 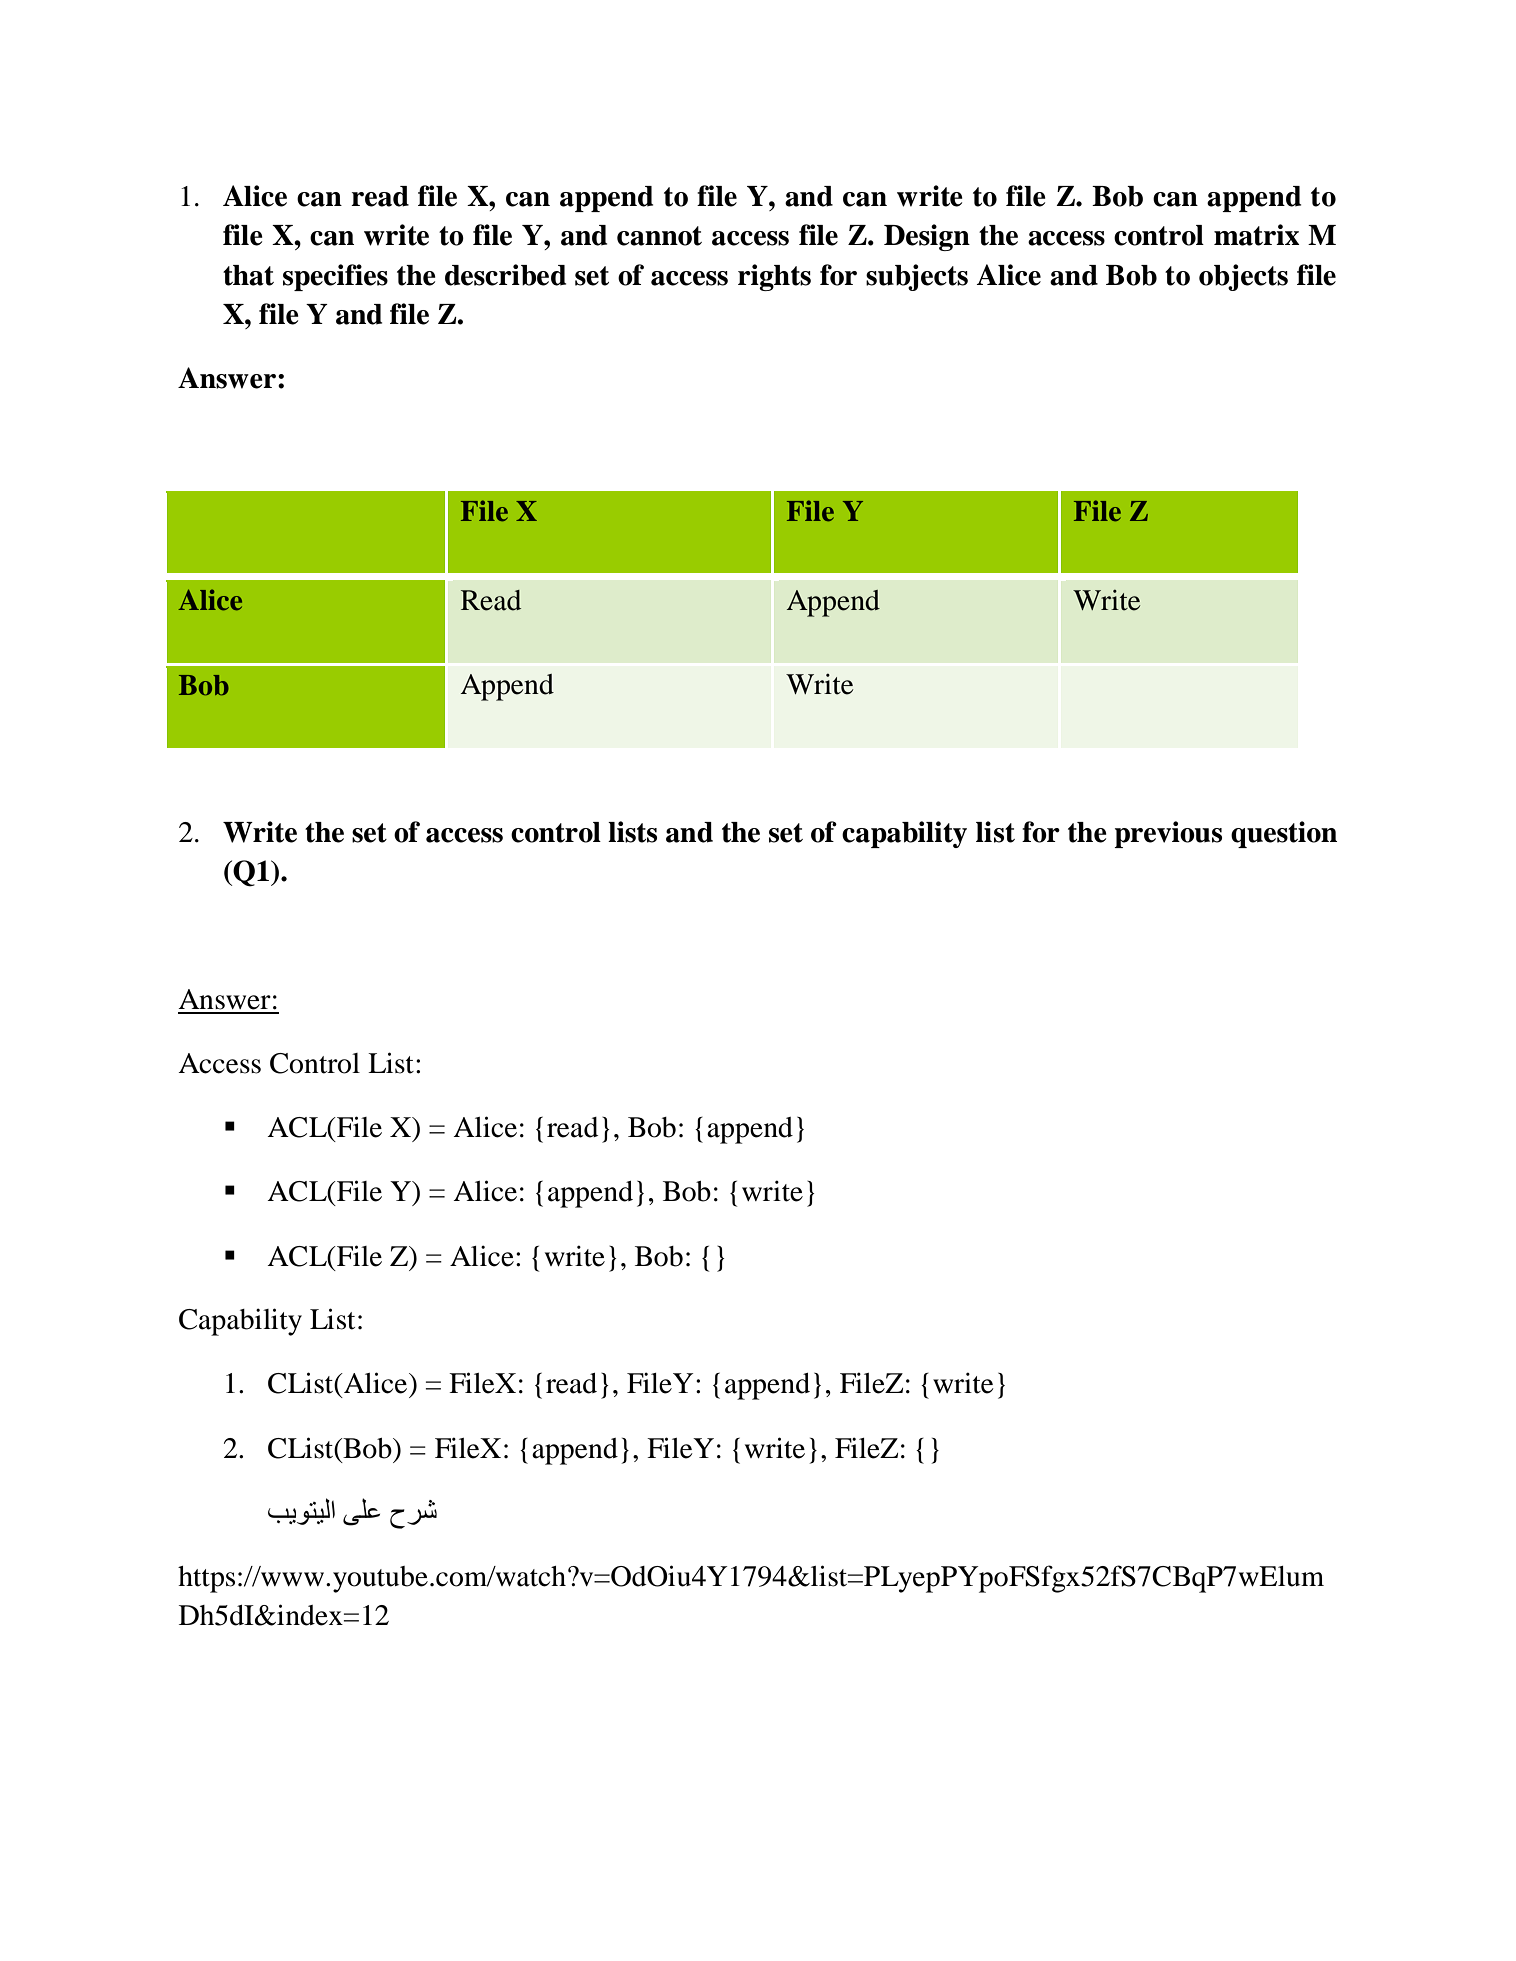 What do you see at coordinates (1256, 235) in the page?
I see `matrix` at bounding box center [1256, 235].
